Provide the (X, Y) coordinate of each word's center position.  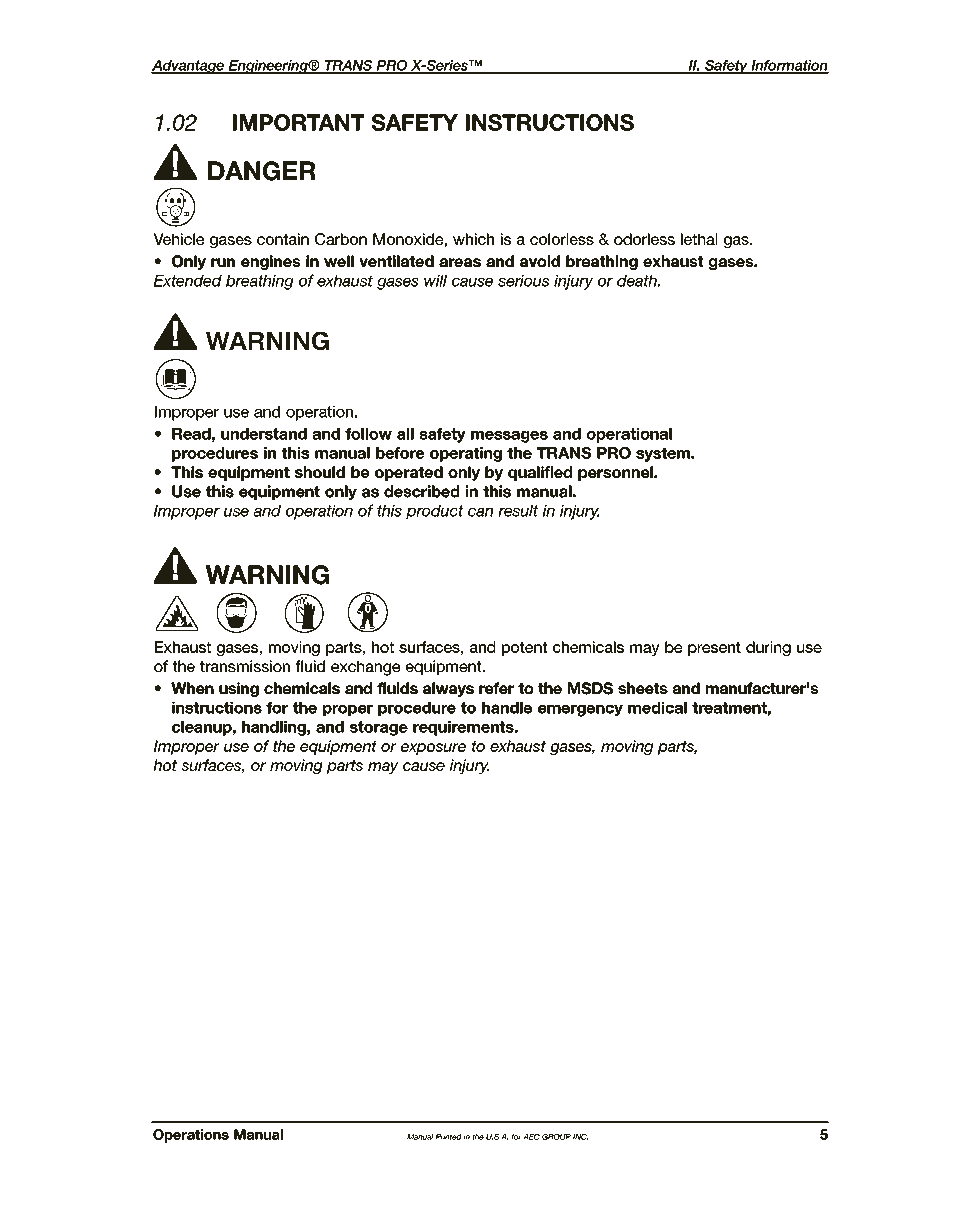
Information (789, 66)
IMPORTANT (298, 122)
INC (580, 1137)
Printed (449, 1137)
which (473, 239)
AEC (531, 1137)
